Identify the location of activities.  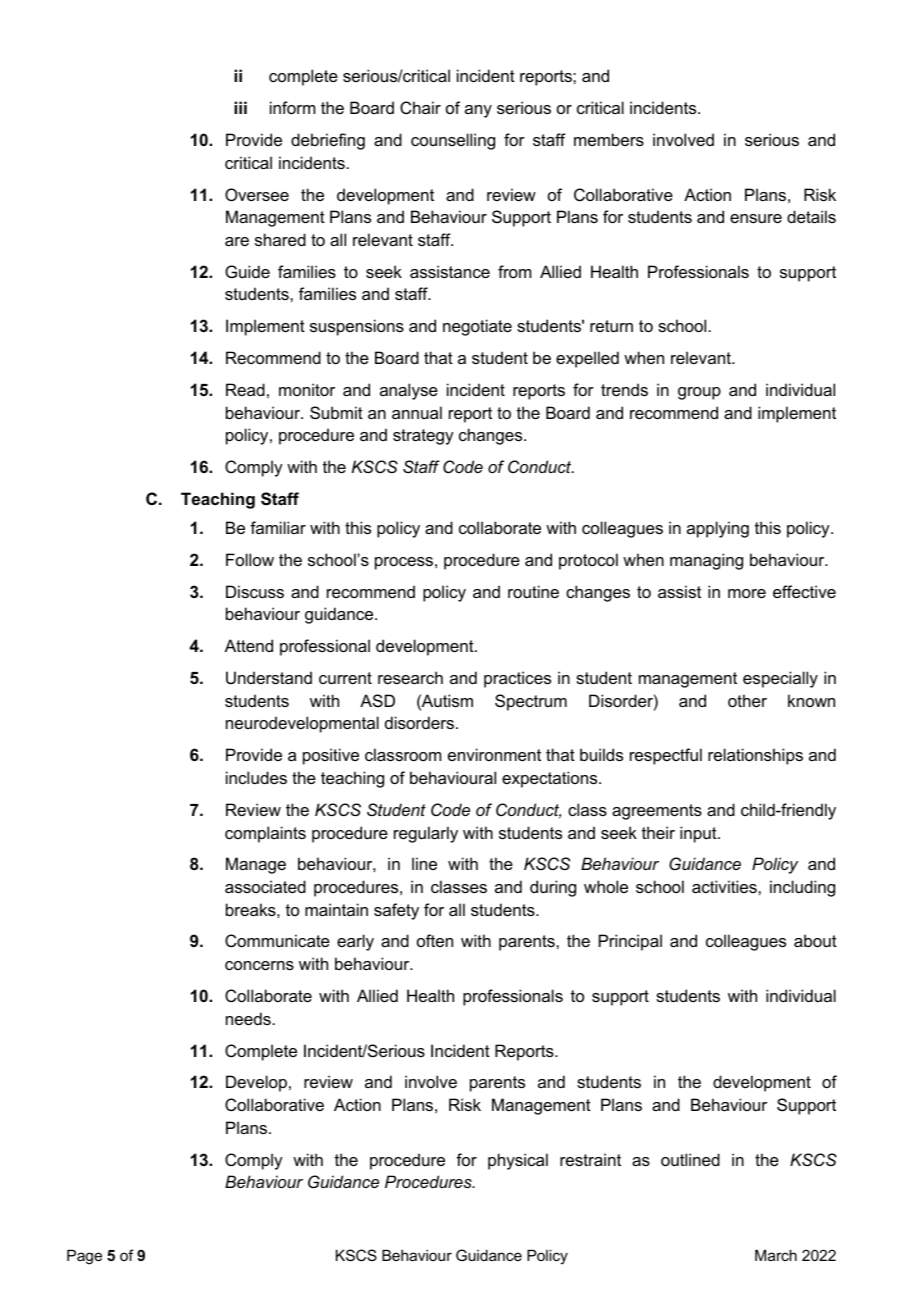
(725, 886).
